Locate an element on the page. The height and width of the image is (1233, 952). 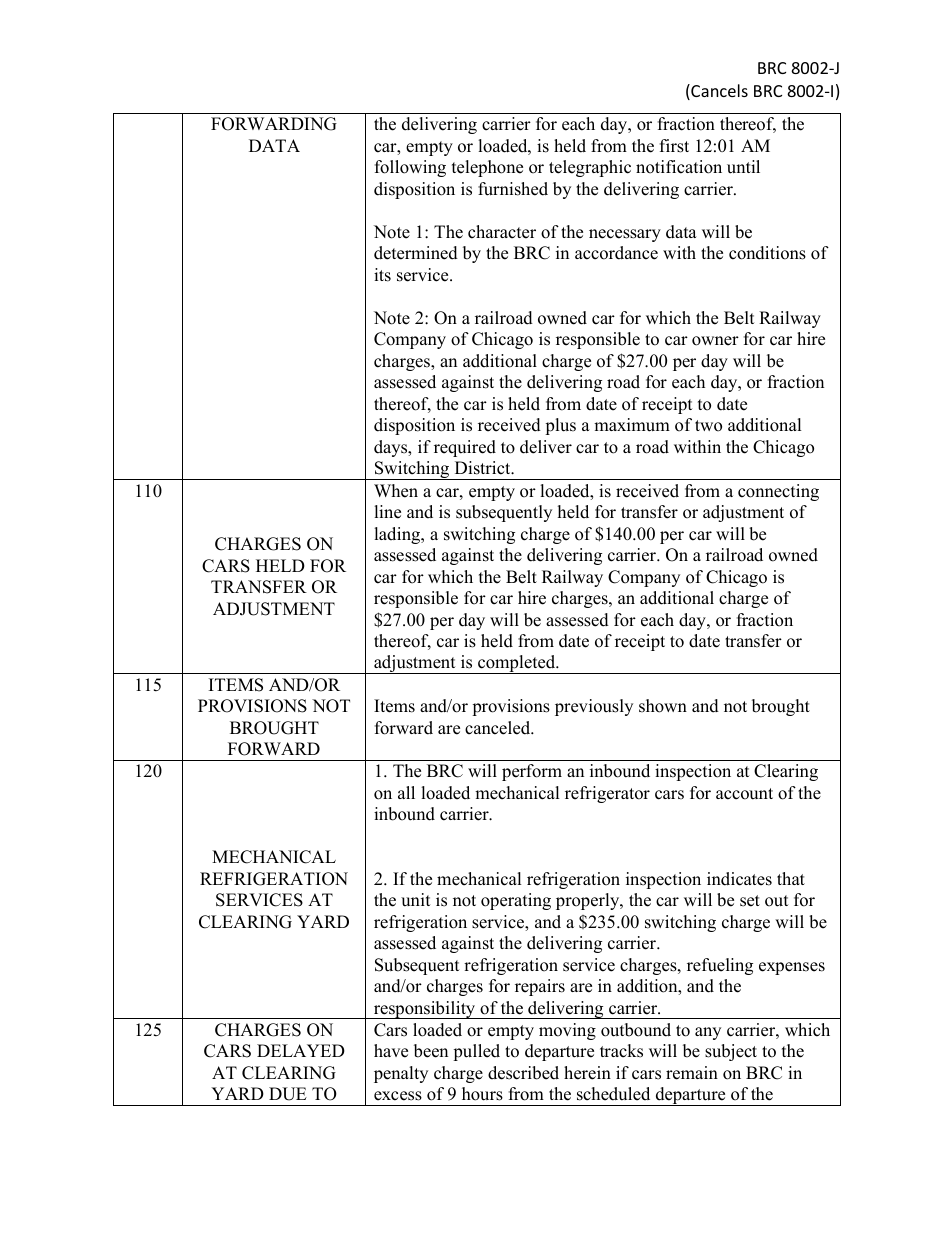
described is located at coordinates (523, 1073).
